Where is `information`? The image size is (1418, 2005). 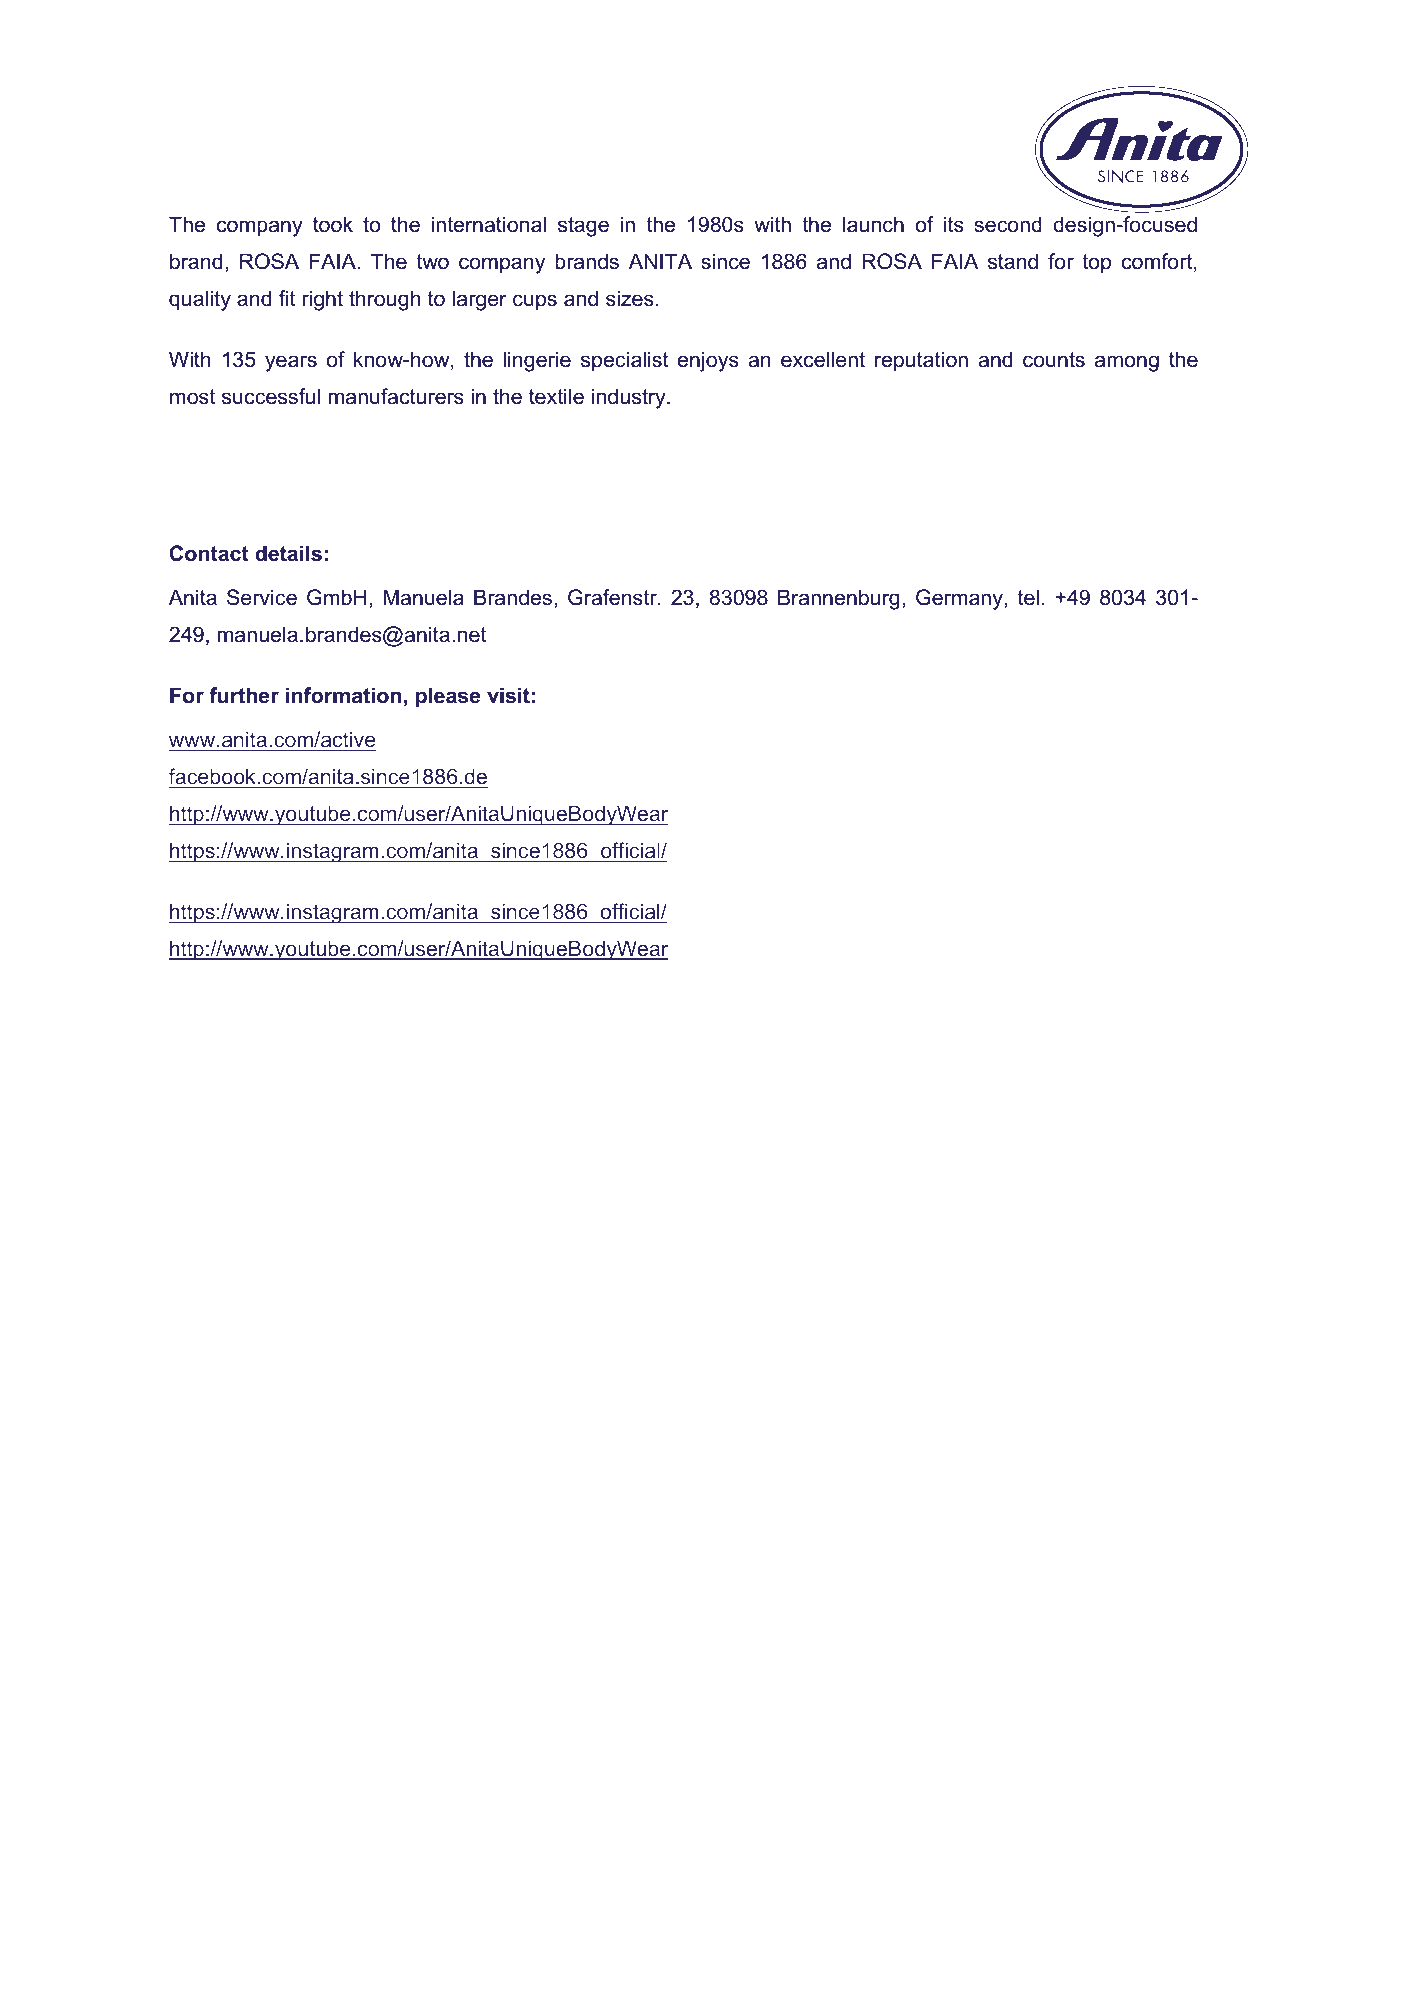
information is located at coordinates (343, 695).
